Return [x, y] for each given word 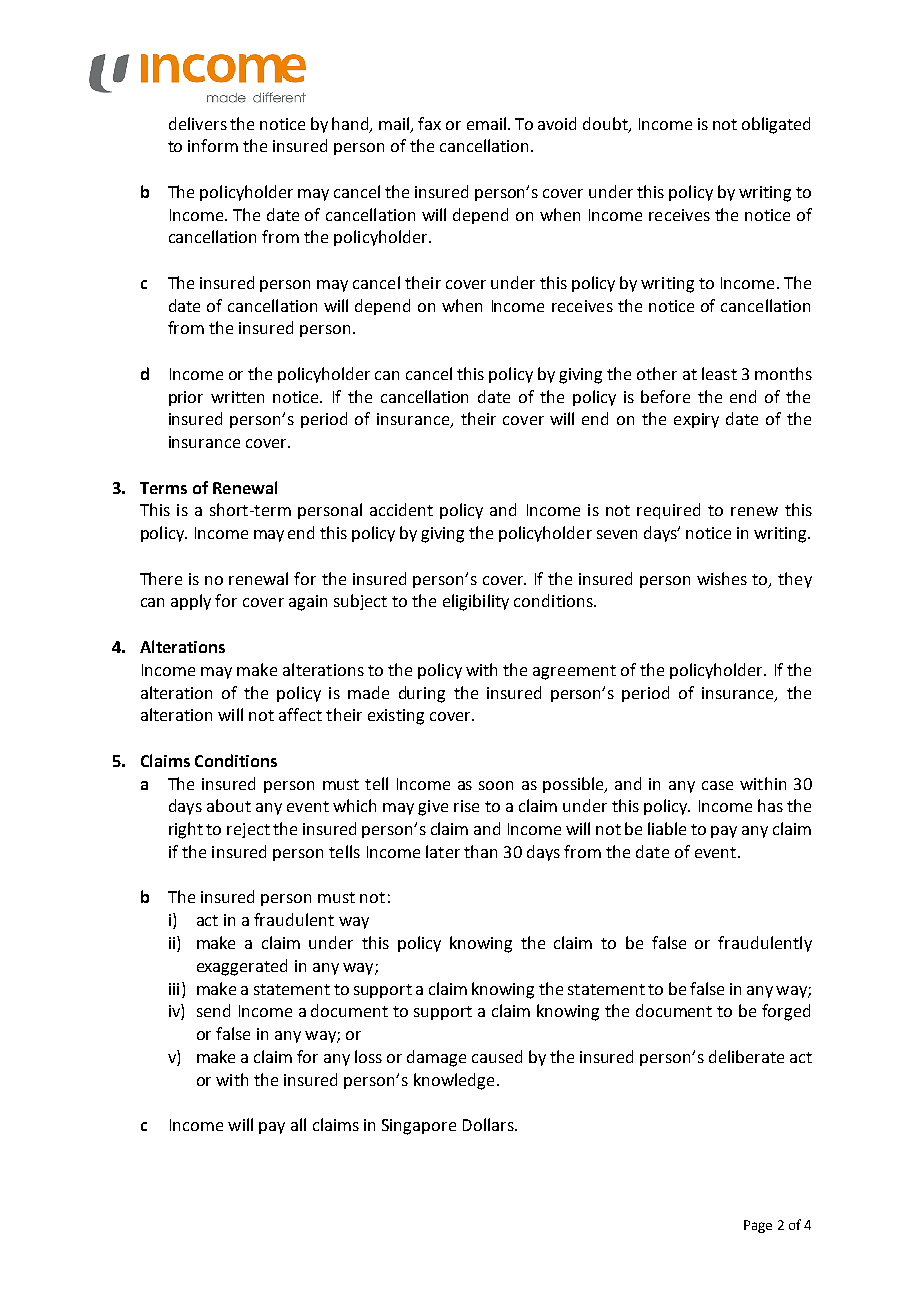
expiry [696, 420]
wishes [722, 578]
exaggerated [242, 967]
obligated [776, 125]
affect [300, 714]
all [298, 1124]
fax [429, 123]
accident [401, 509]
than [480, 851]
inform [213, 145]
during [422, 694]
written [237, 397]
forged [786, 1012]
